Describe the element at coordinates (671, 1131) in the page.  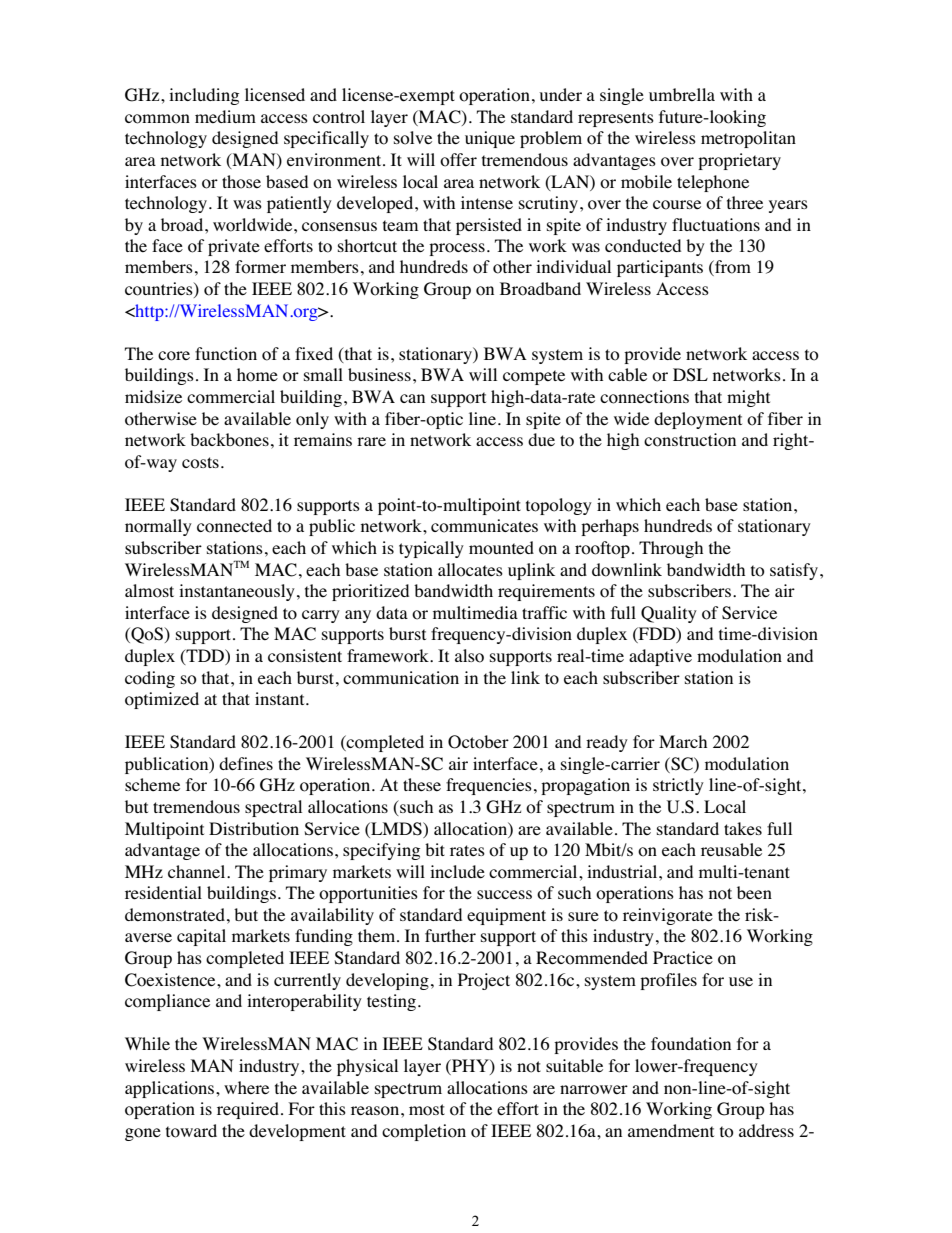
I see `amendment` at that location.
